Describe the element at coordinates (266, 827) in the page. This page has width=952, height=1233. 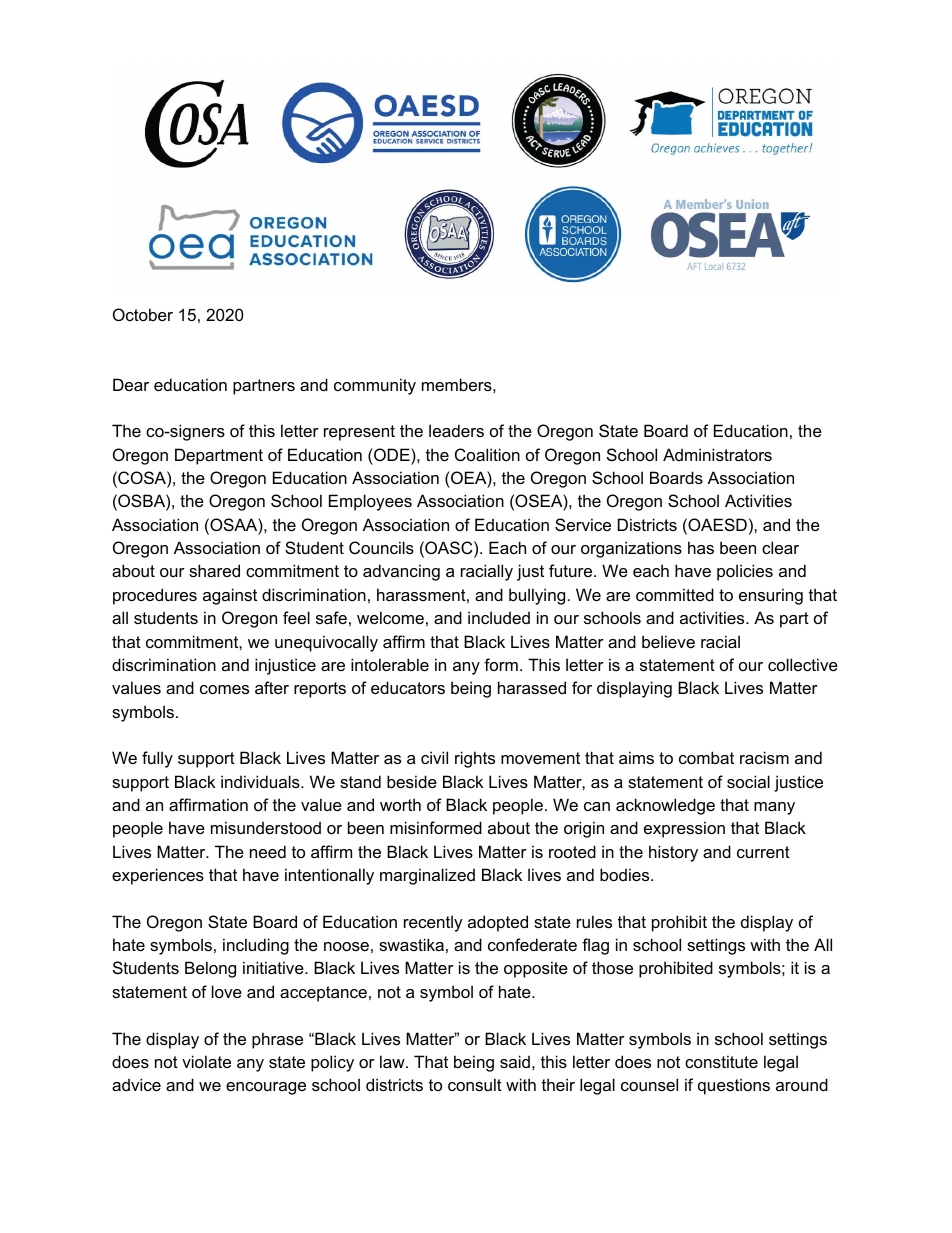
I see `misunderstood` at that location.
